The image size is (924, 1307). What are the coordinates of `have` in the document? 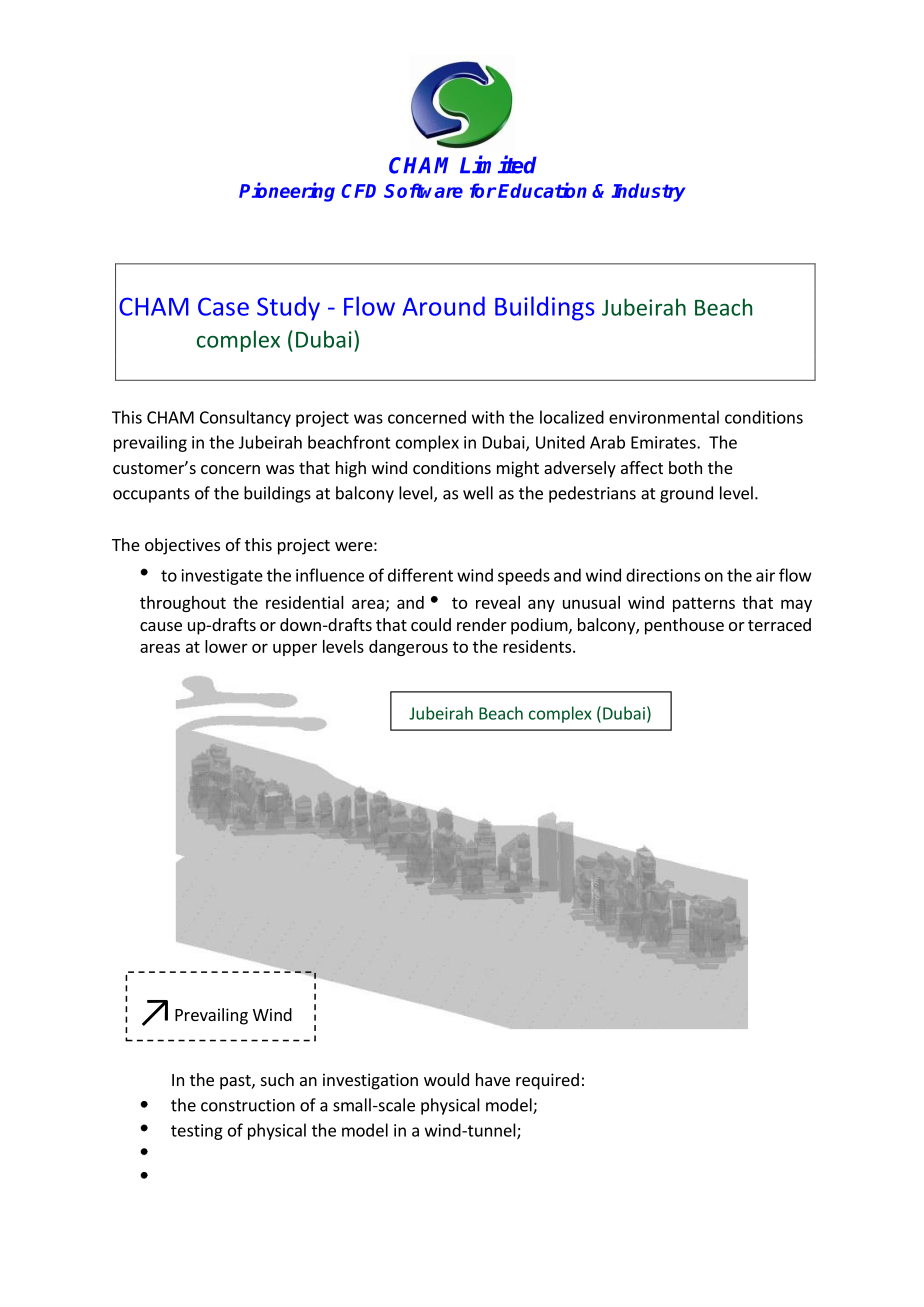 It's located at (493, 1079).
